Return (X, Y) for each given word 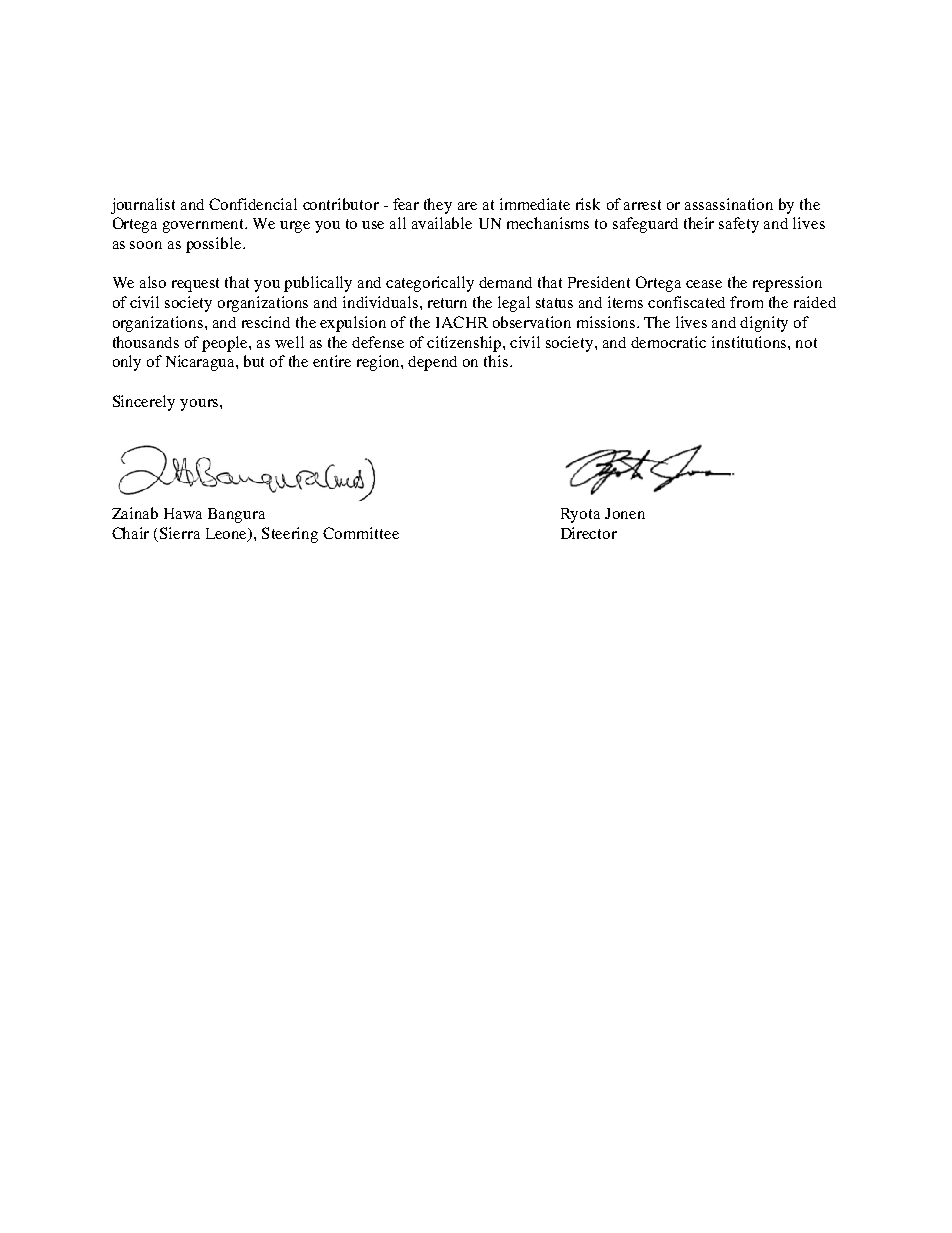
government (205, 226)
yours (200, 405)
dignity (764, 324)
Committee (361, 533)
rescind (266, 322)
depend (432, 363)
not (806, 343)
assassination (729, 204)
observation (532, 322)
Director (589, 533)
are (467, 206)
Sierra (180, 533)
